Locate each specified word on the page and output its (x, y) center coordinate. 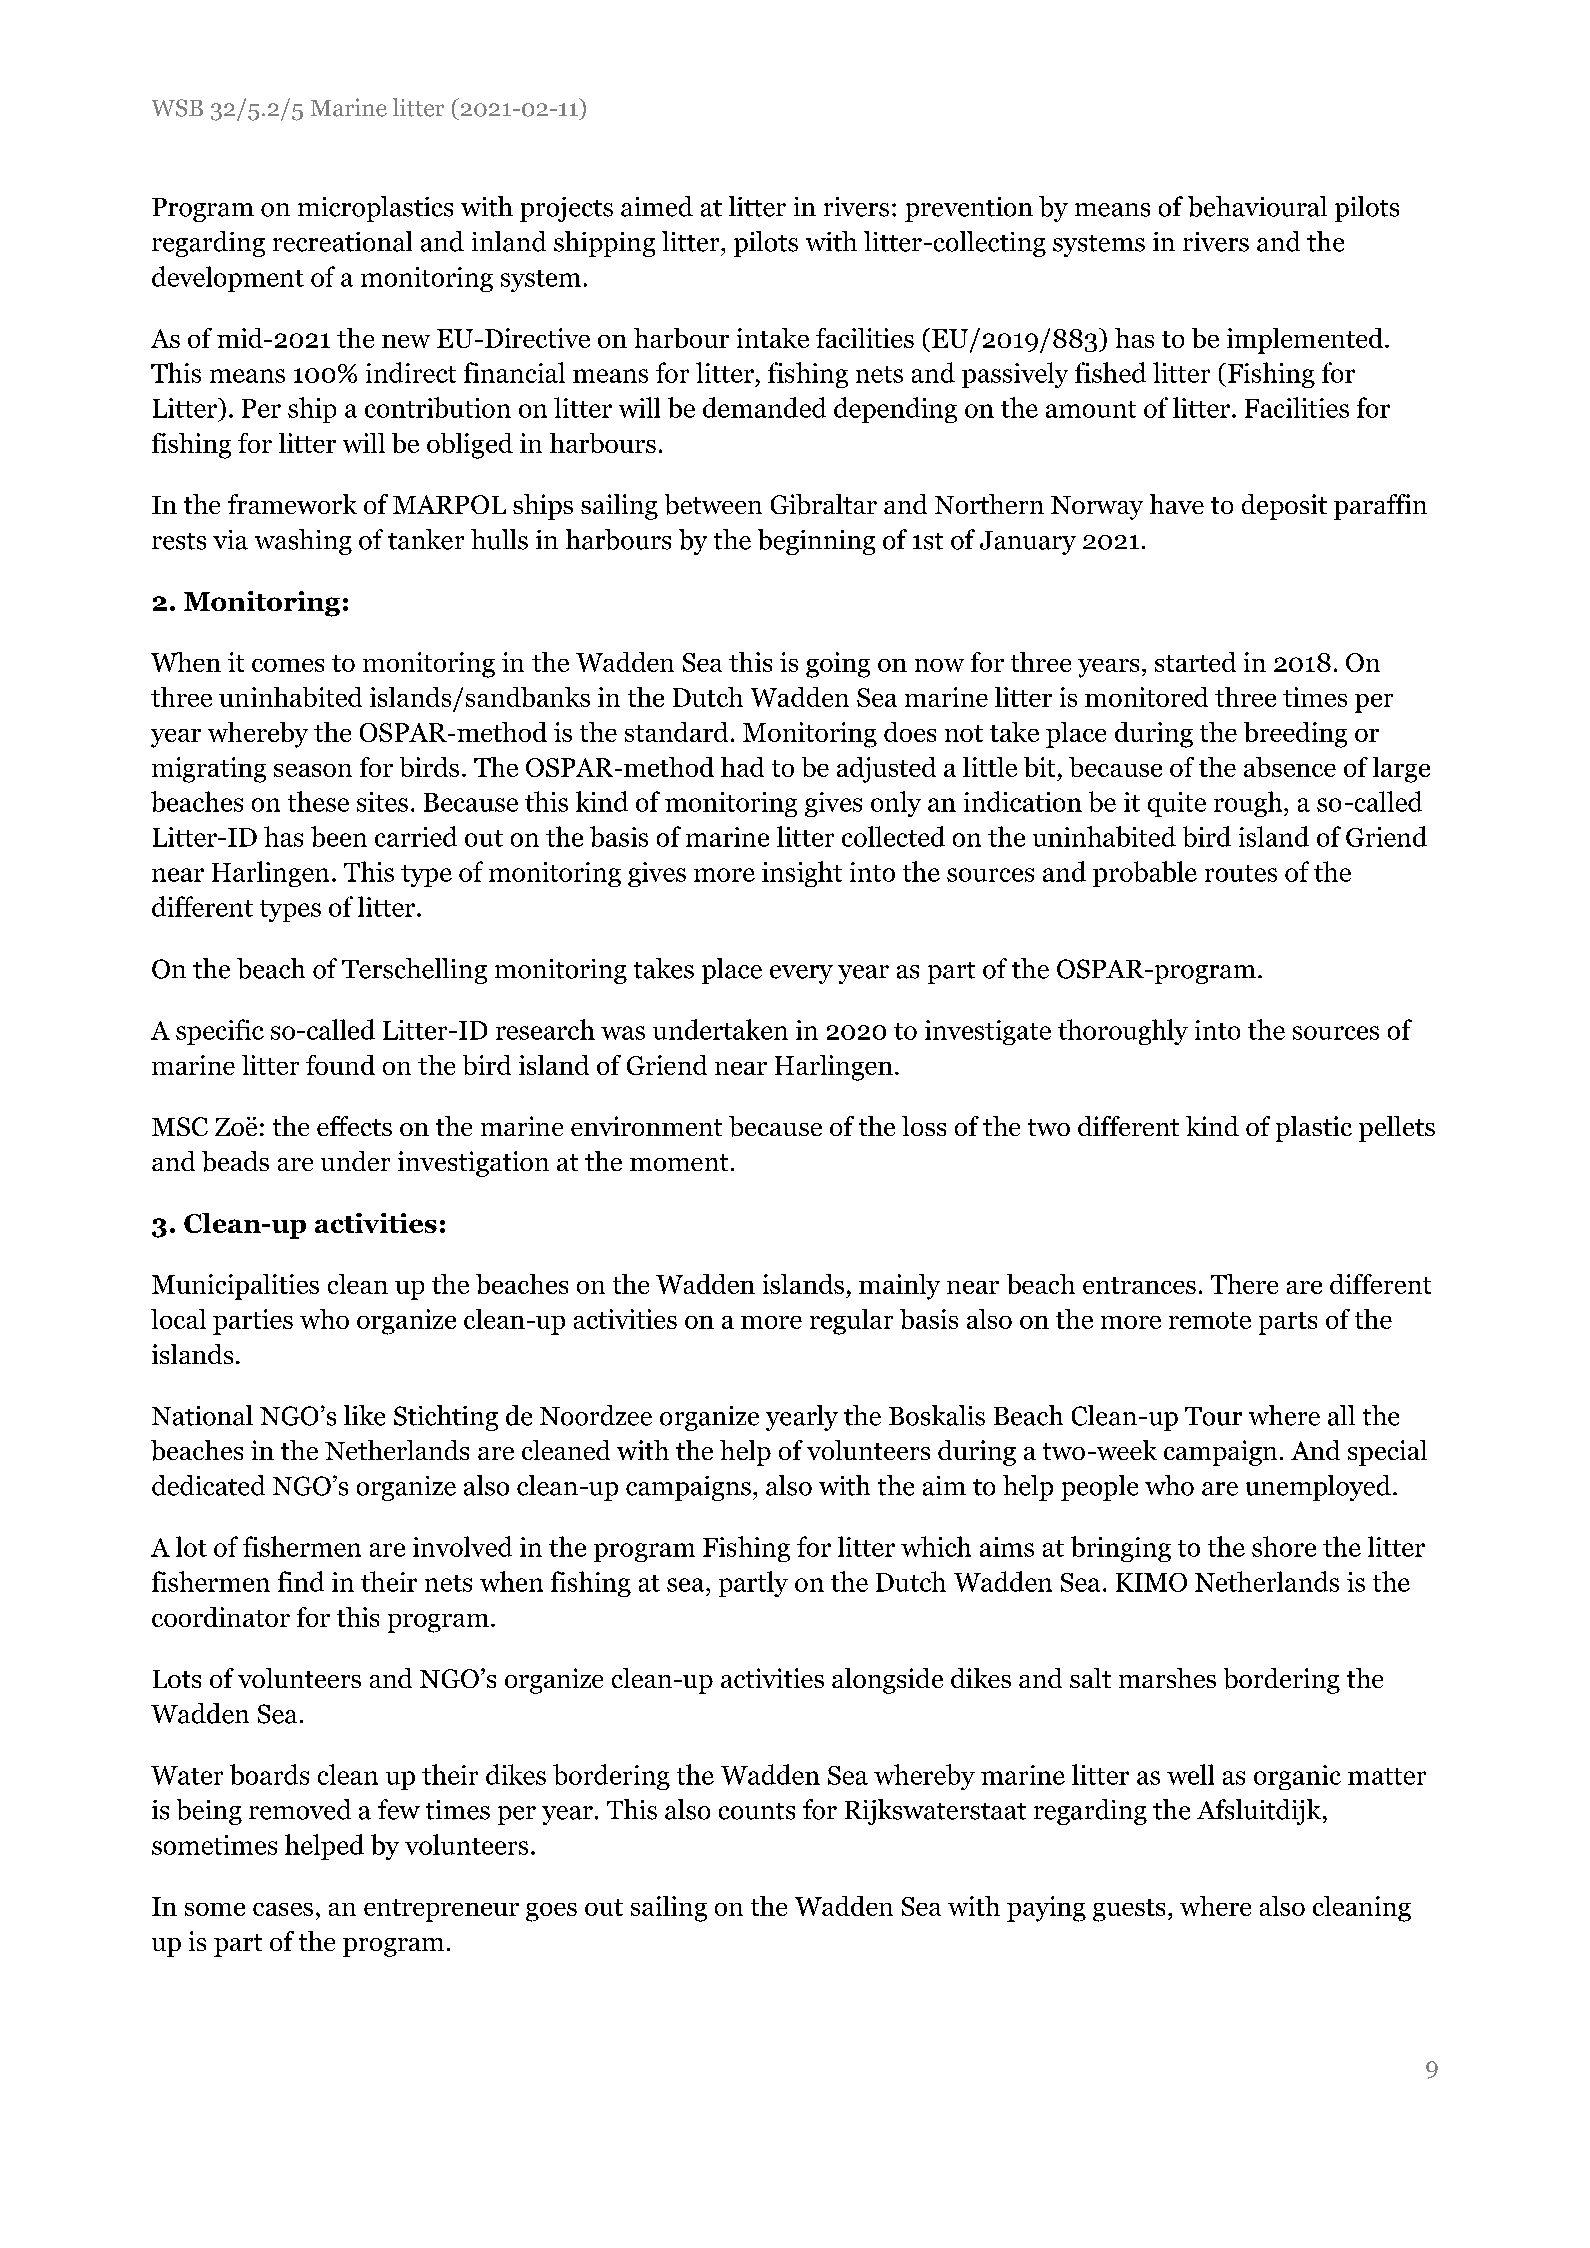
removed (300, 1809)
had (742, 767)
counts (757, 1811)
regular (851, 1322)
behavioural (1257, 206)
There (1244, 1284)
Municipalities (235, 1287)
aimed (657, 206)
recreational (342, 241)
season (313, 770)
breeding (1295, 735)
